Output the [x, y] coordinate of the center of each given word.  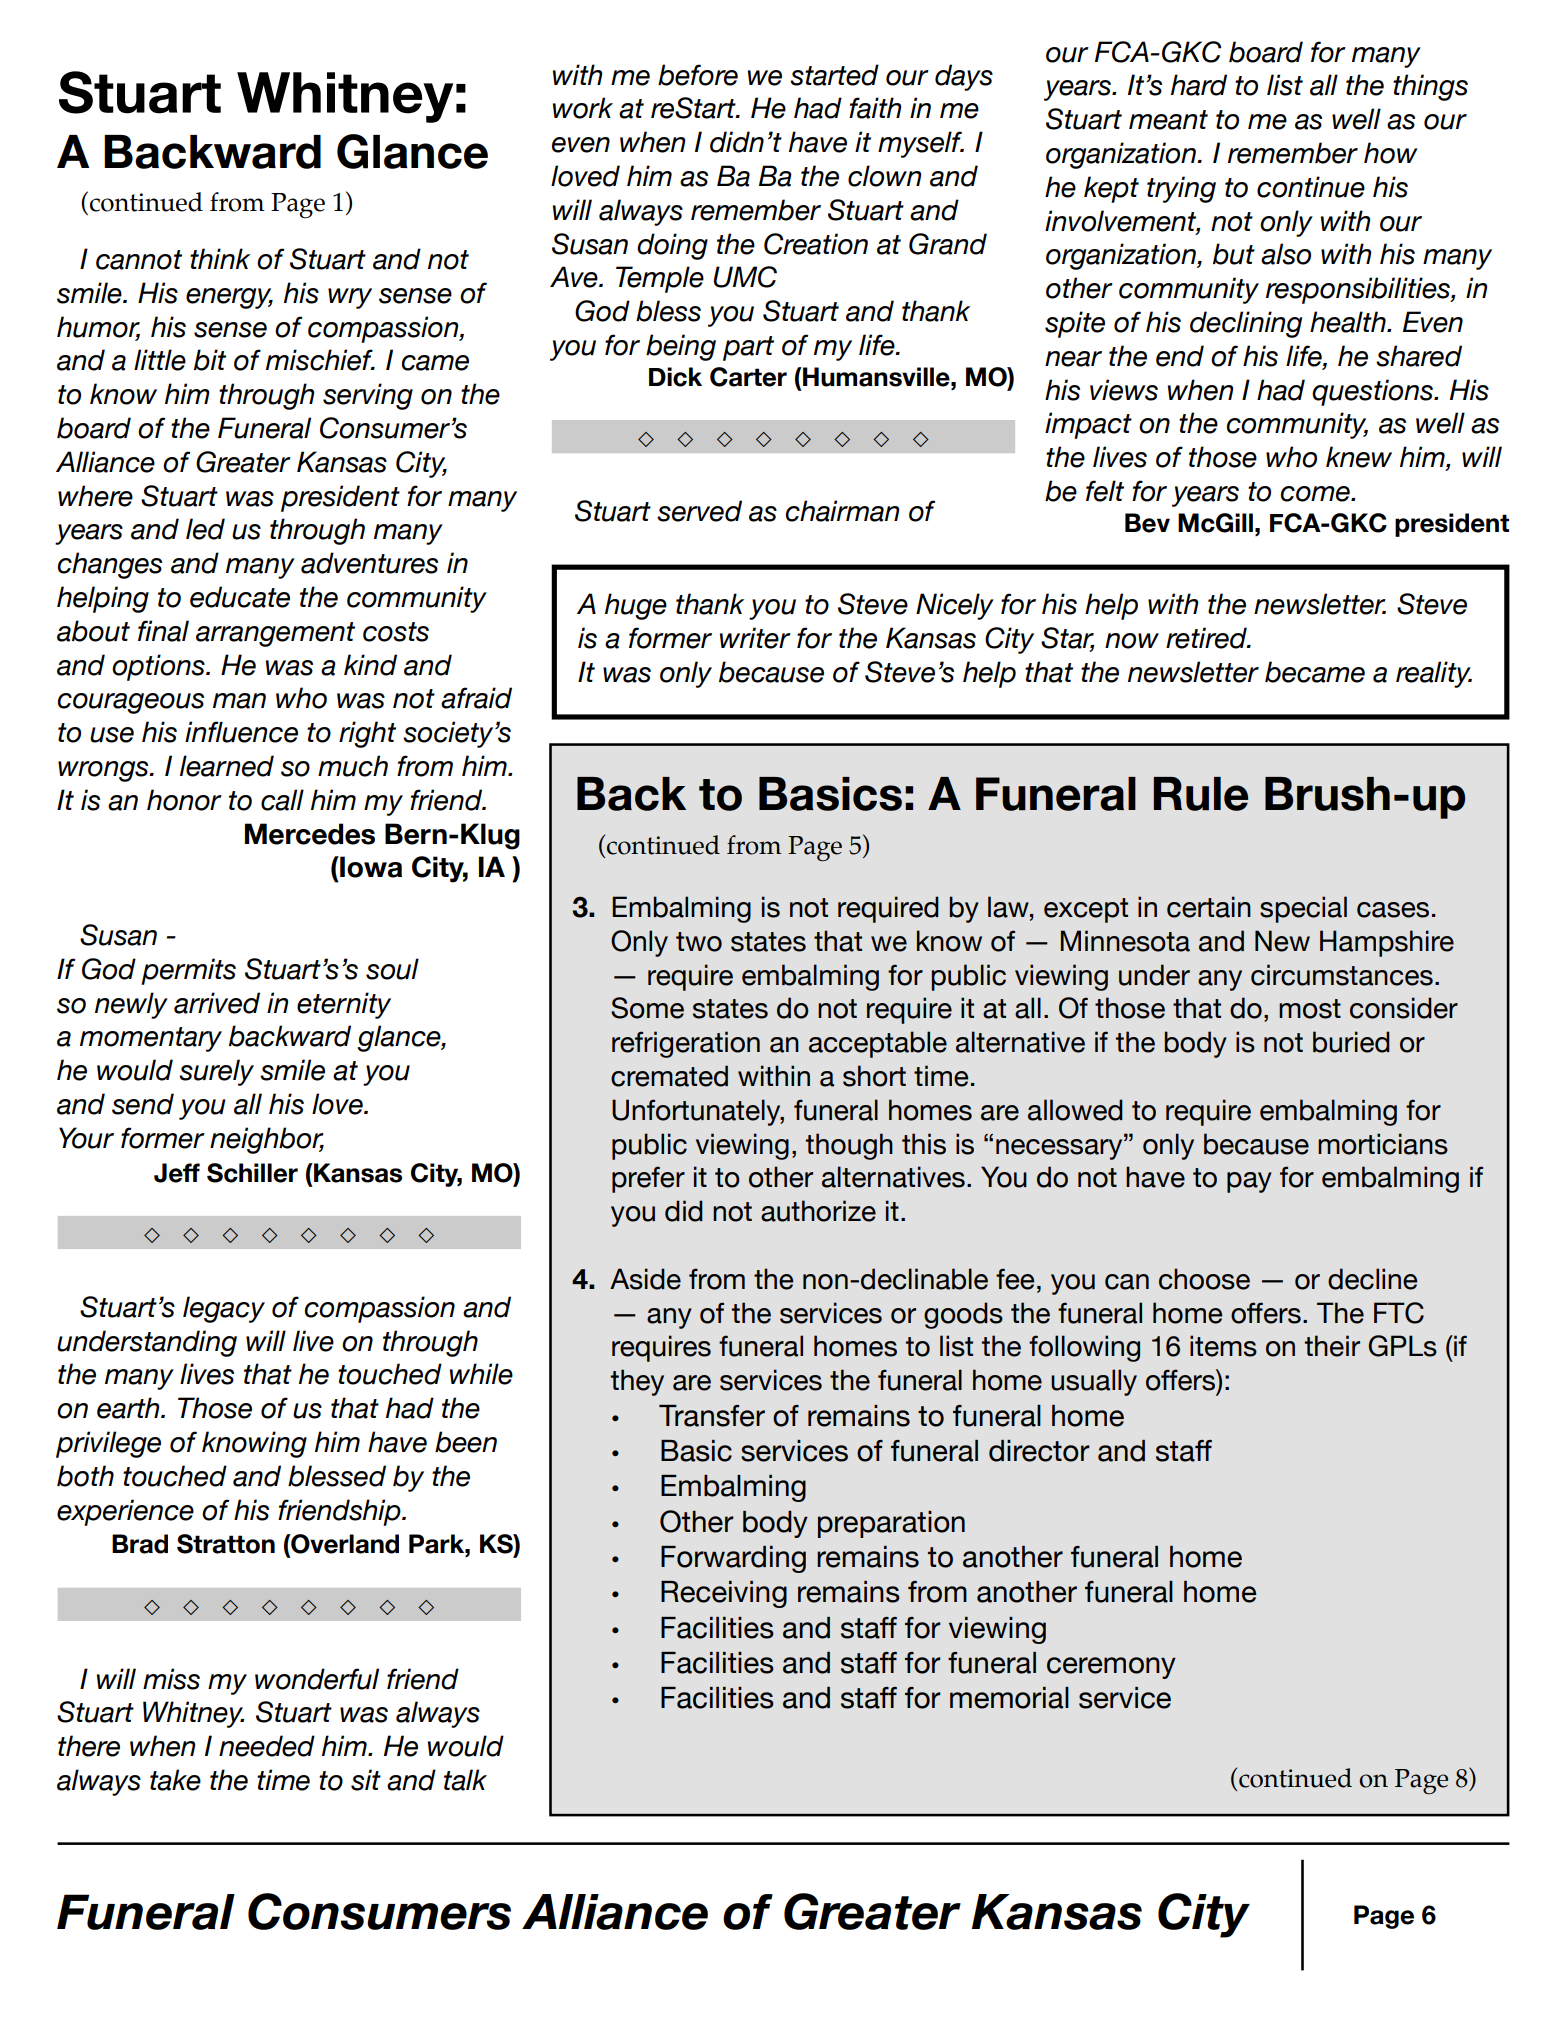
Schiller [252, 1173]
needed [267, 1746]
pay [1249, 1182]
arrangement [275, 634]
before [698, 75]
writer [755, 638]
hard [1199, 85]
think [220, 258]
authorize [818, 1211]
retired [1207, 638]
